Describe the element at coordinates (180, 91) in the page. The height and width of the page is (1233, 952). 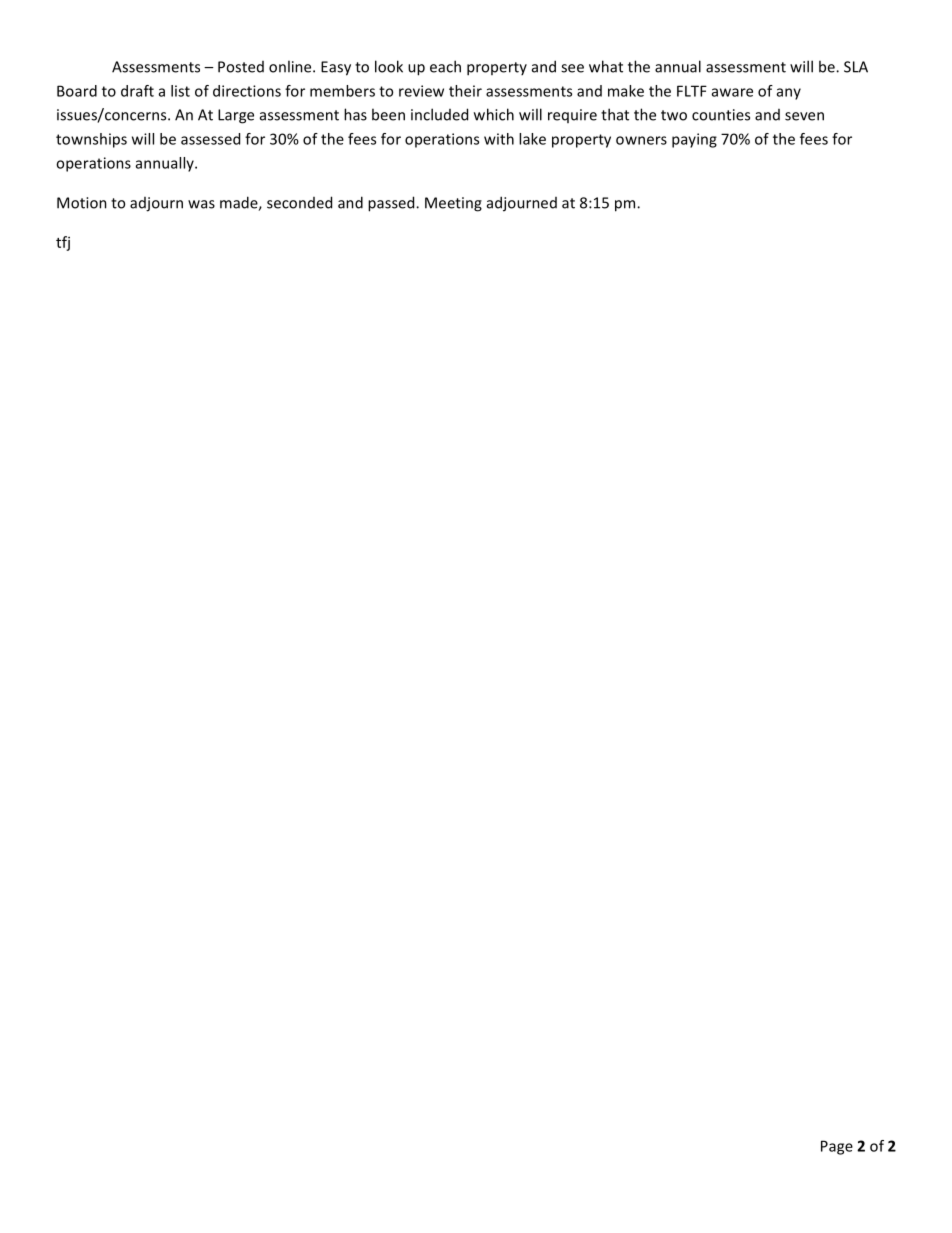
I see `list` at that location.
